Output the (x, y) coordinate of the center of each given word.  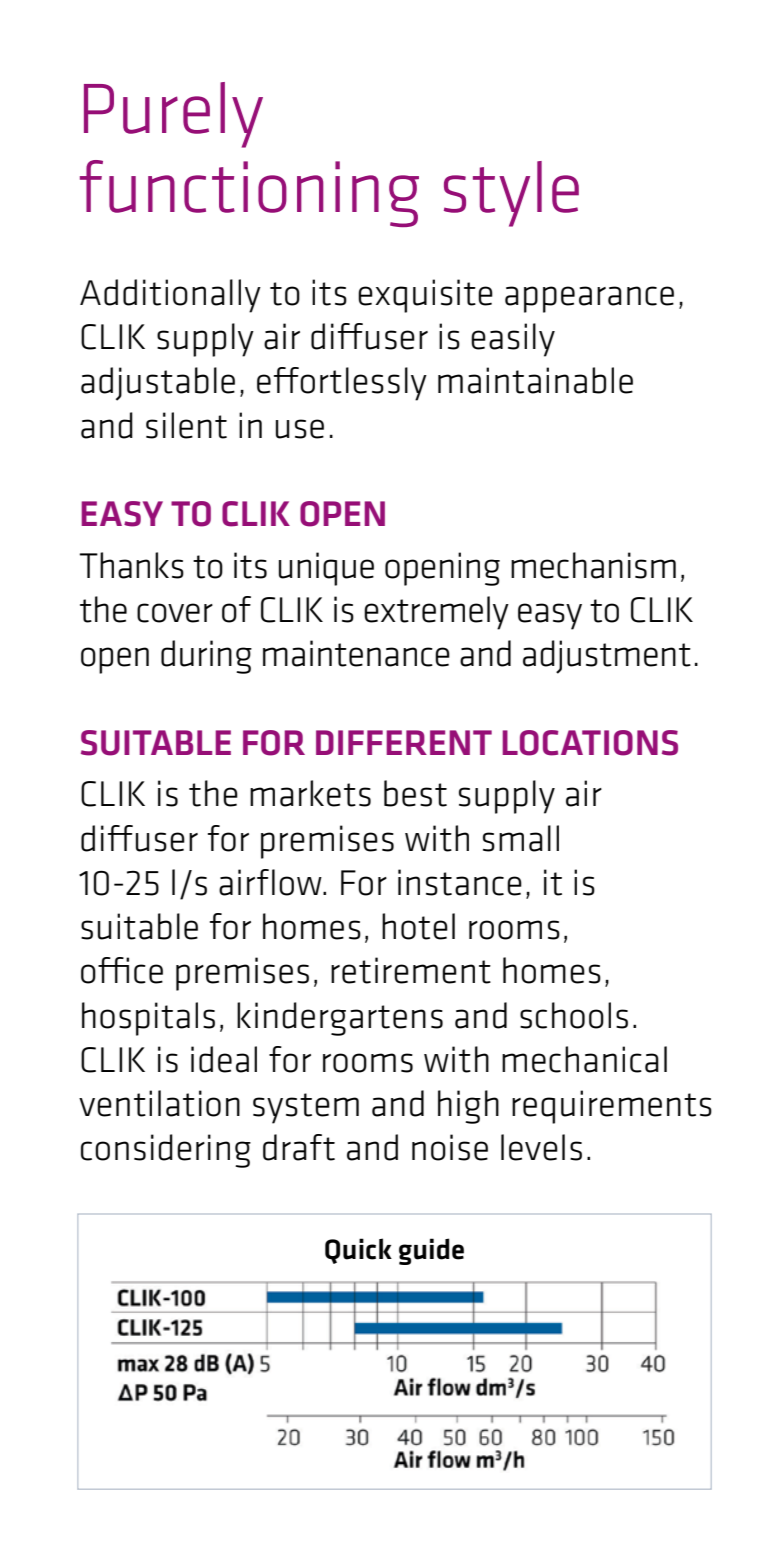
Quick (358, 1251)
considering (166, 1151)
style (511, 194)
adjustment (607, 657)
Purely (173, 115)
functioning (249, 193)
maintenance (356, 653)
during (206, 657)
